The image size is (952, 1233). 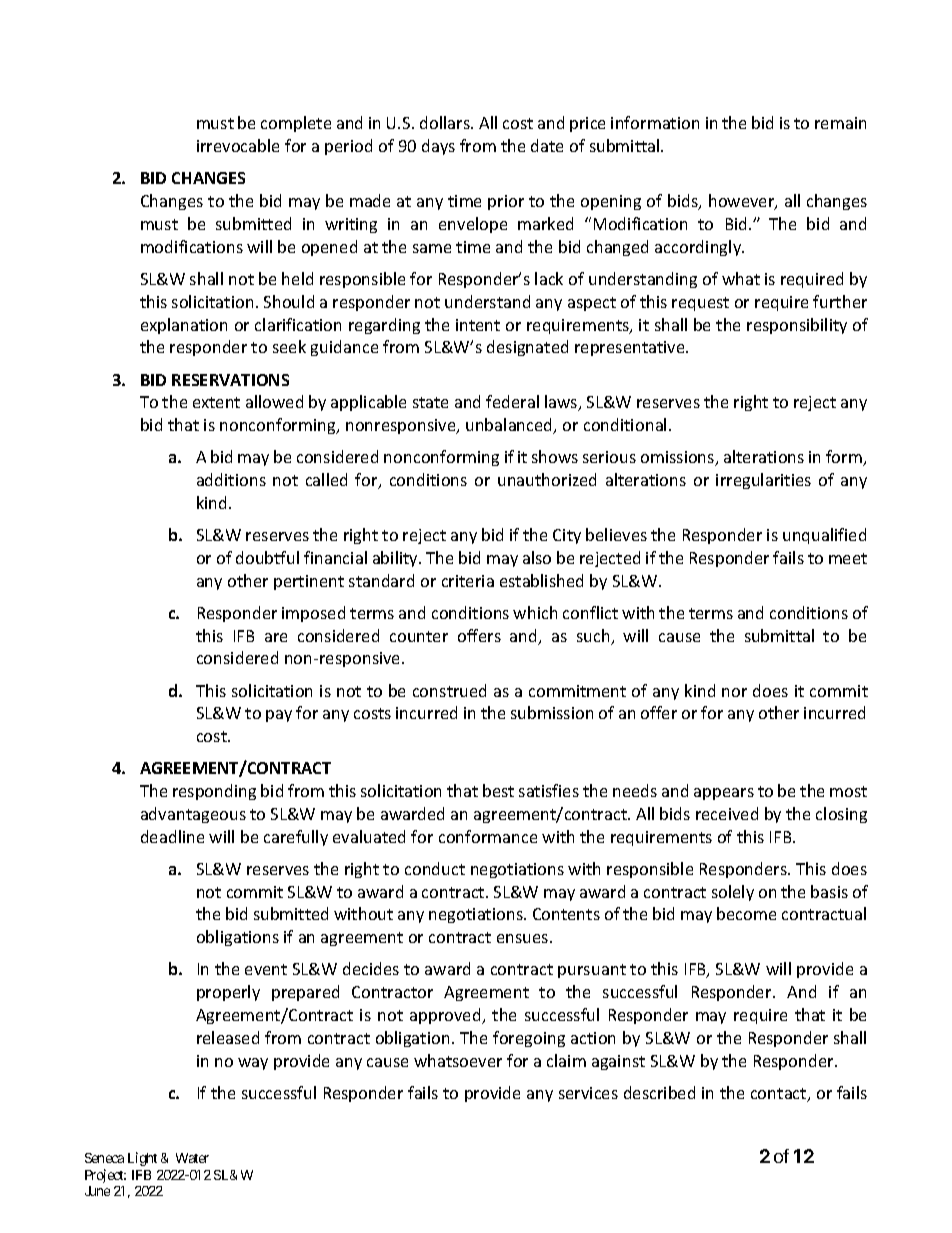 What do you see at coordinates (588, 1093) in the screenshot?
I see `services` at bounding box center [588, 1093].
